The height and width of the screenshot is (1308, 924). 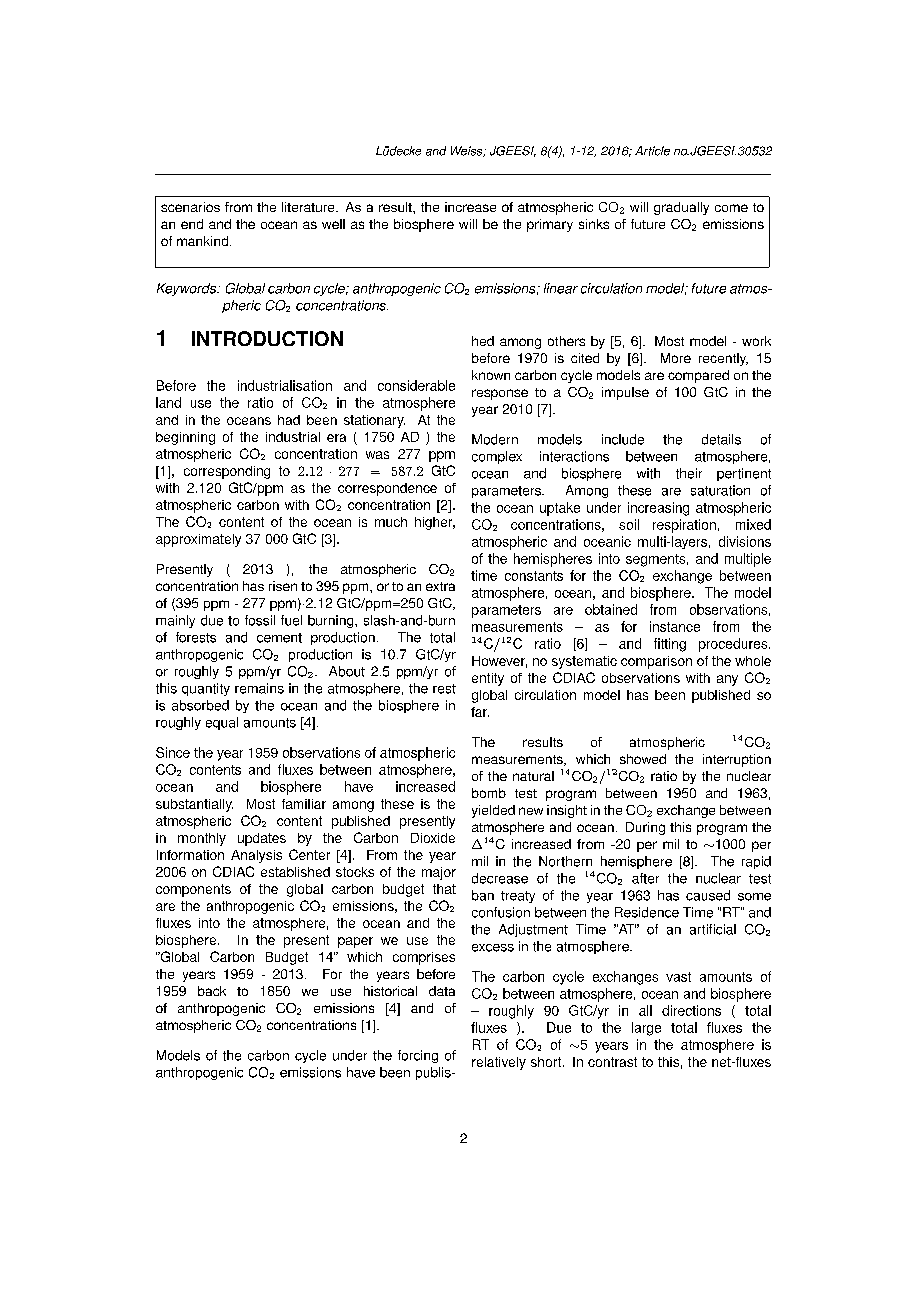 What do you see at coordinates (480, 712) in the screenshot?
I see `far` at bounding box center [480, 712].
